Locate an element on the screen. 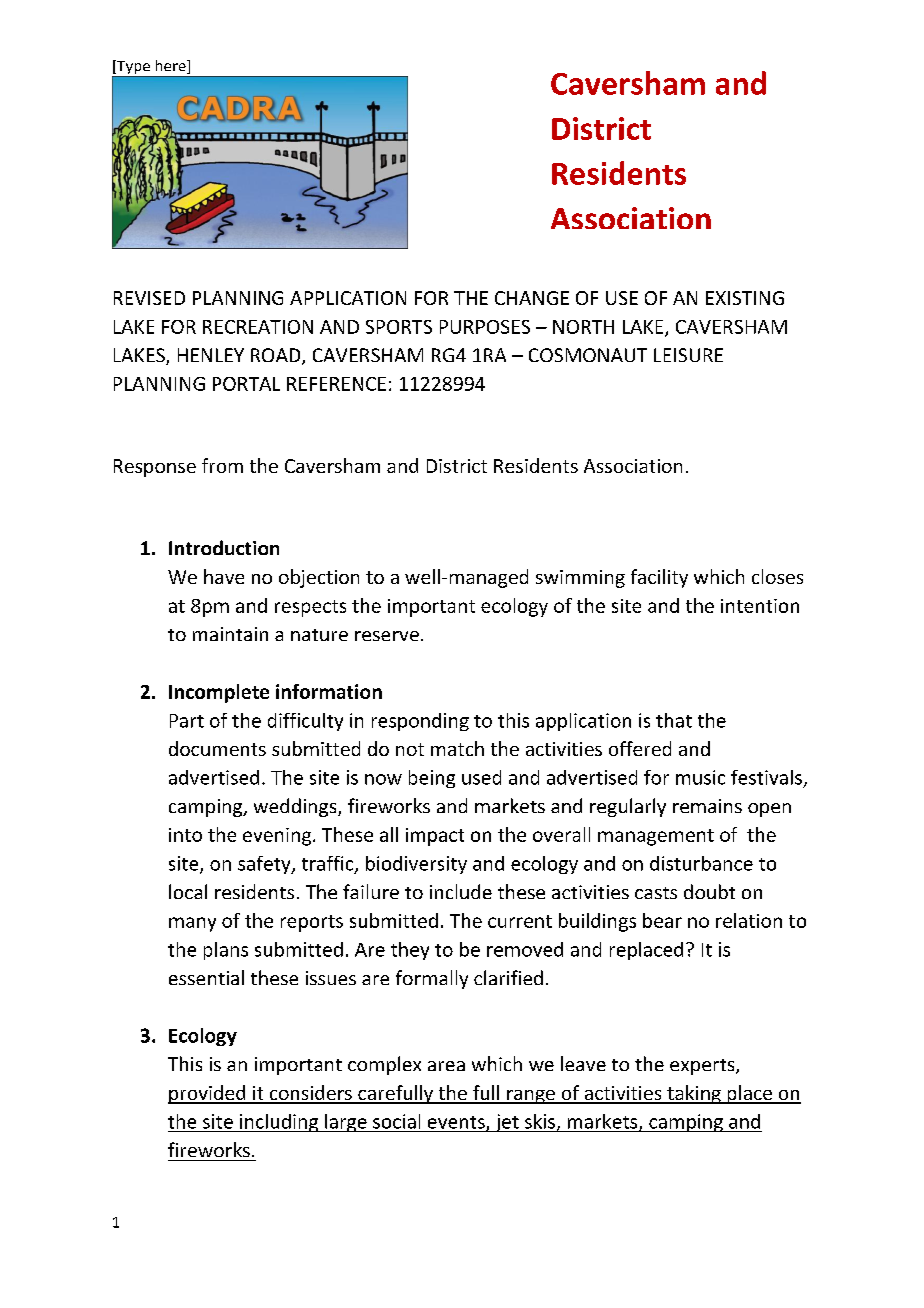 This screenshot has height=1308, width=924. EXISTING is located at coordinates (745, 298).
